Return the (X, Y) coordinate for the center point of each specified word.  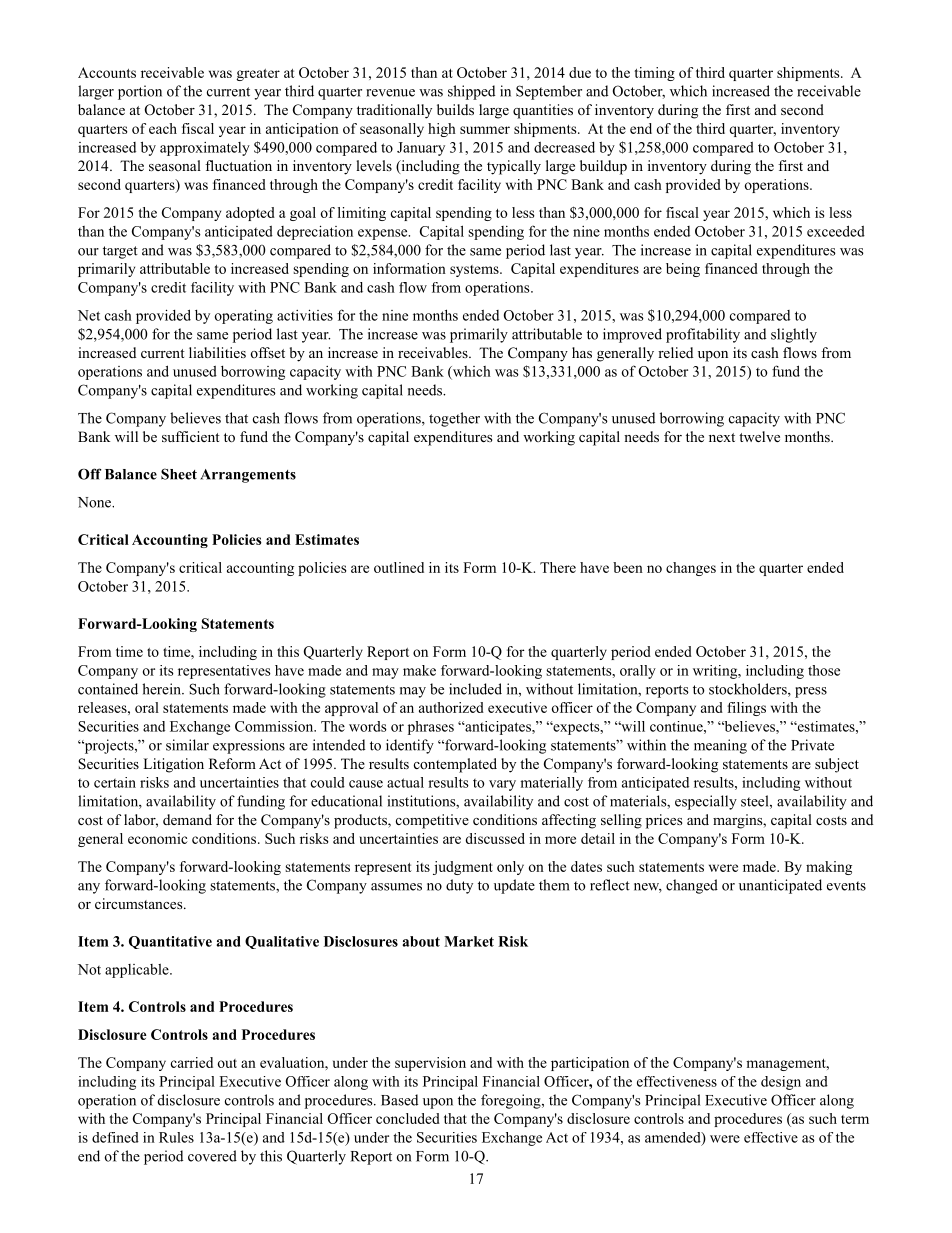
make (419, 670)
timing (655, 74)
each (163, 128)
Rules (176, 1137)
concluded (408, 1118)
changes (691, 569)
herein (162, 689)
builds (455, 109)
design (781, 1083)
